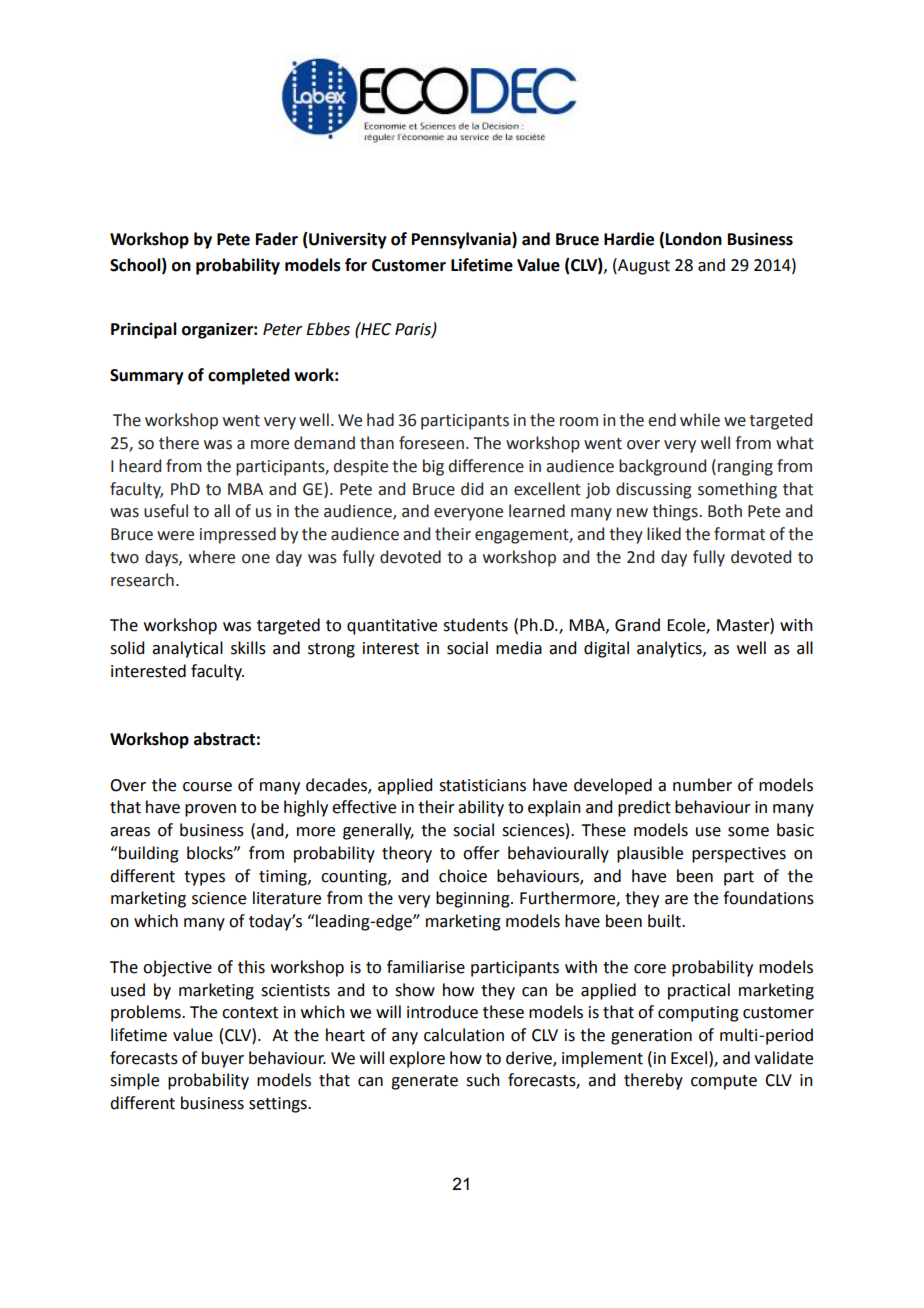 This screenshot has width=924, height=1308. I want to click on proven, so click(210, 810).
